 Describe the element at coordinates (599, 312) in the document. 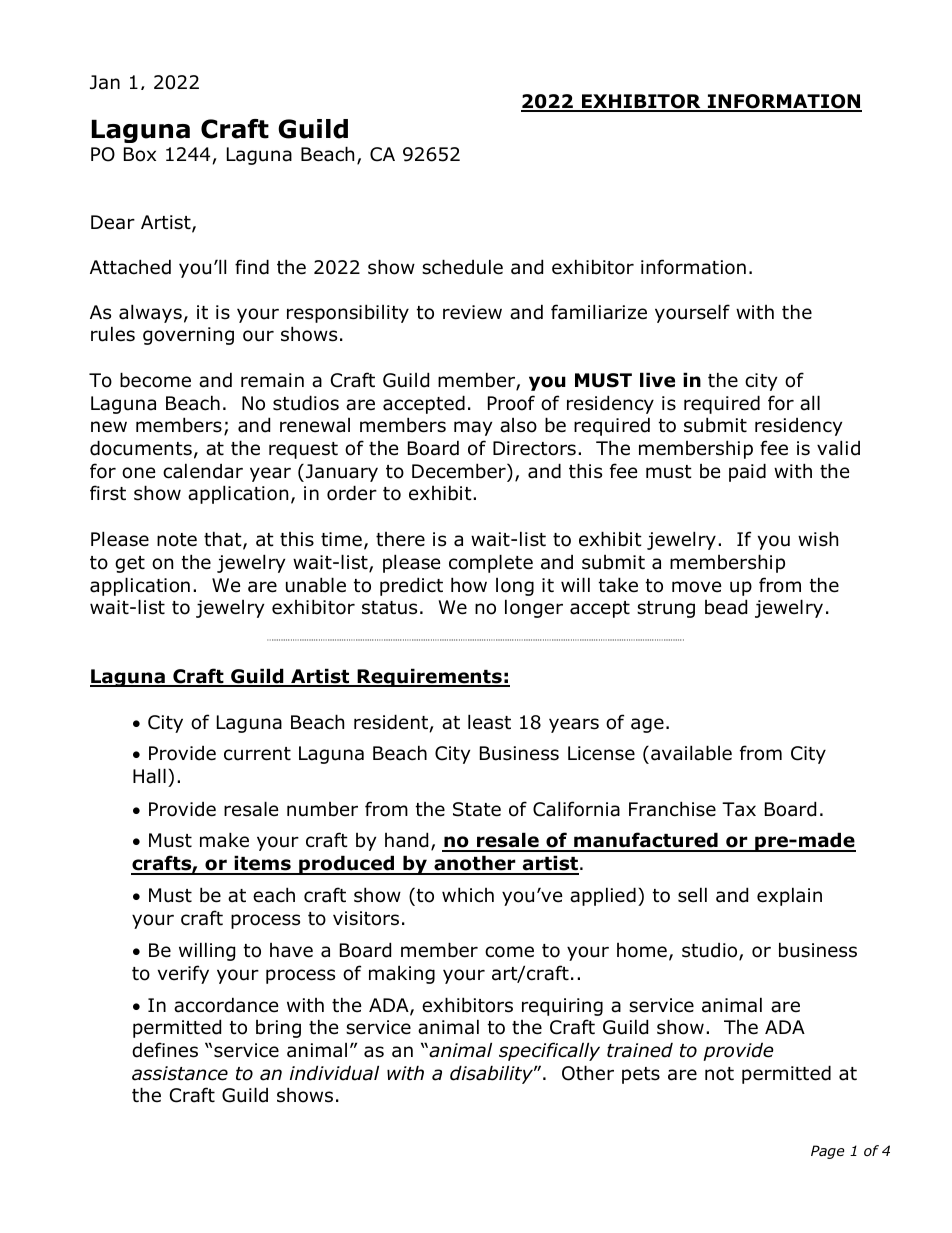

I see `familiarize` at that location.
